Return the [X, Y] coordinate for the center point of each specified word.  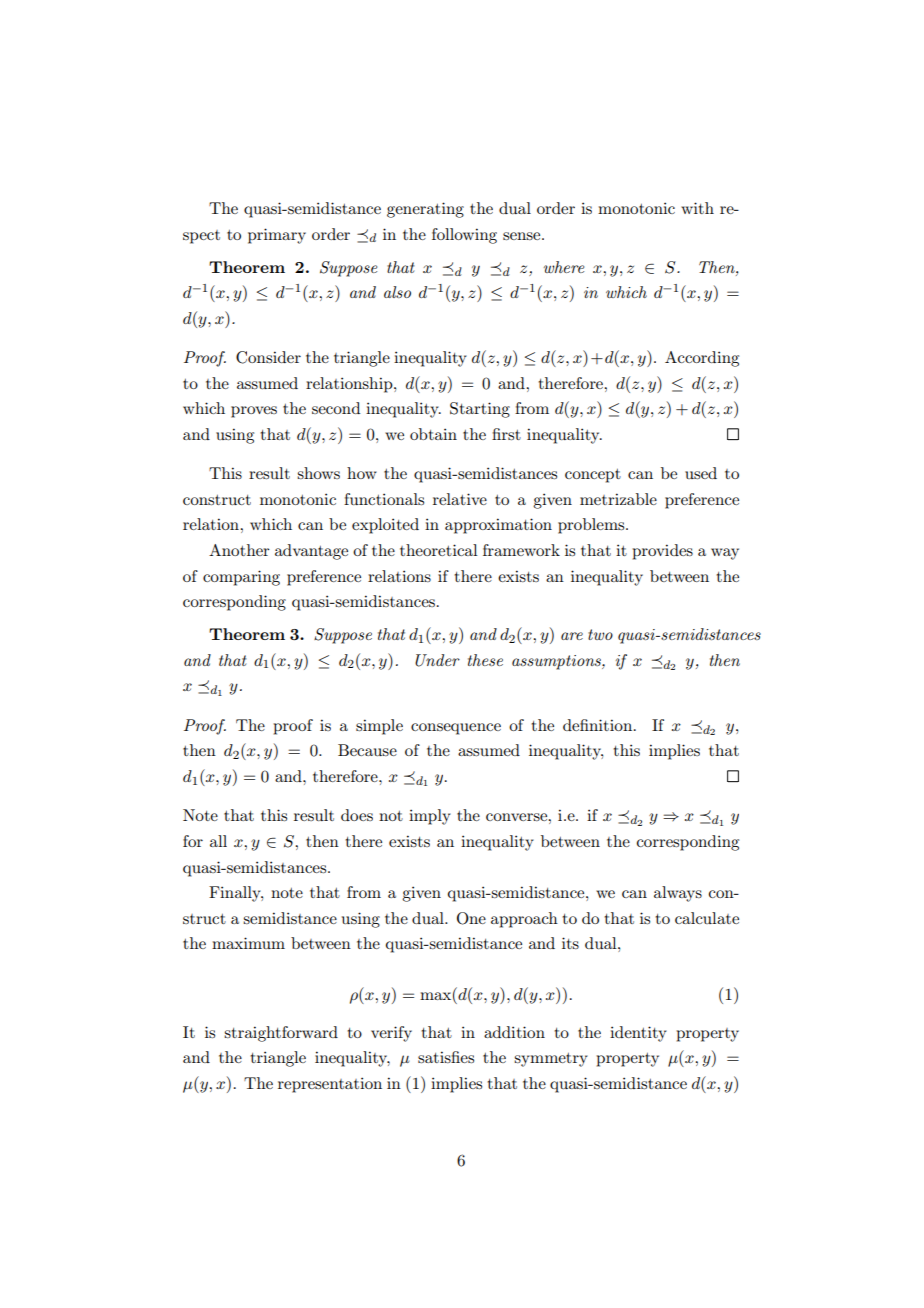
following [464, 236]
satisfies [446, 1057]
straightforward [281, 1034]
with [697, 208]
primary [277, 236]
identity [638, 1034]
